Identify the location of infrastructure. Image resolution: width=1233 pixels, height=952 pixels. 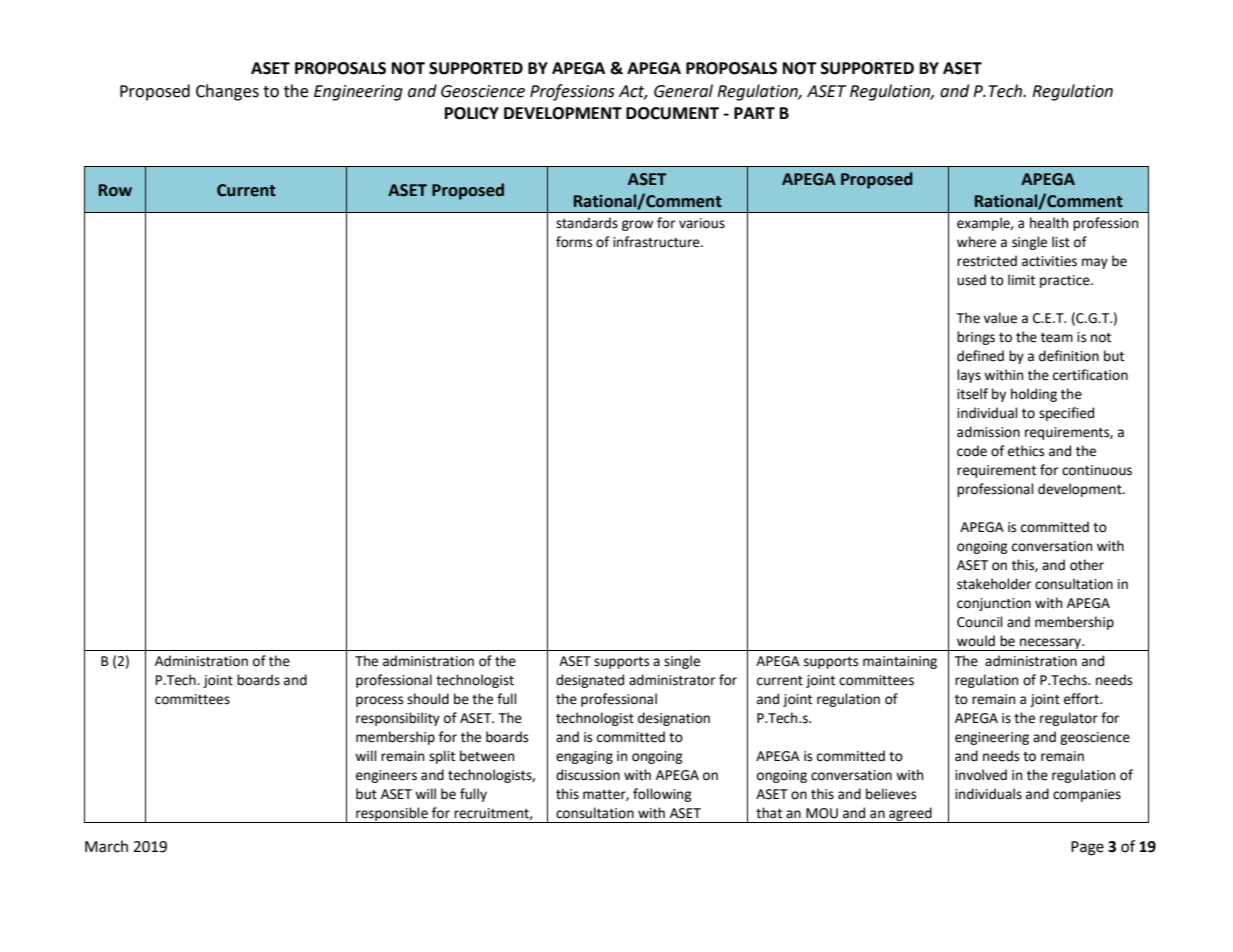
(657, 242).
